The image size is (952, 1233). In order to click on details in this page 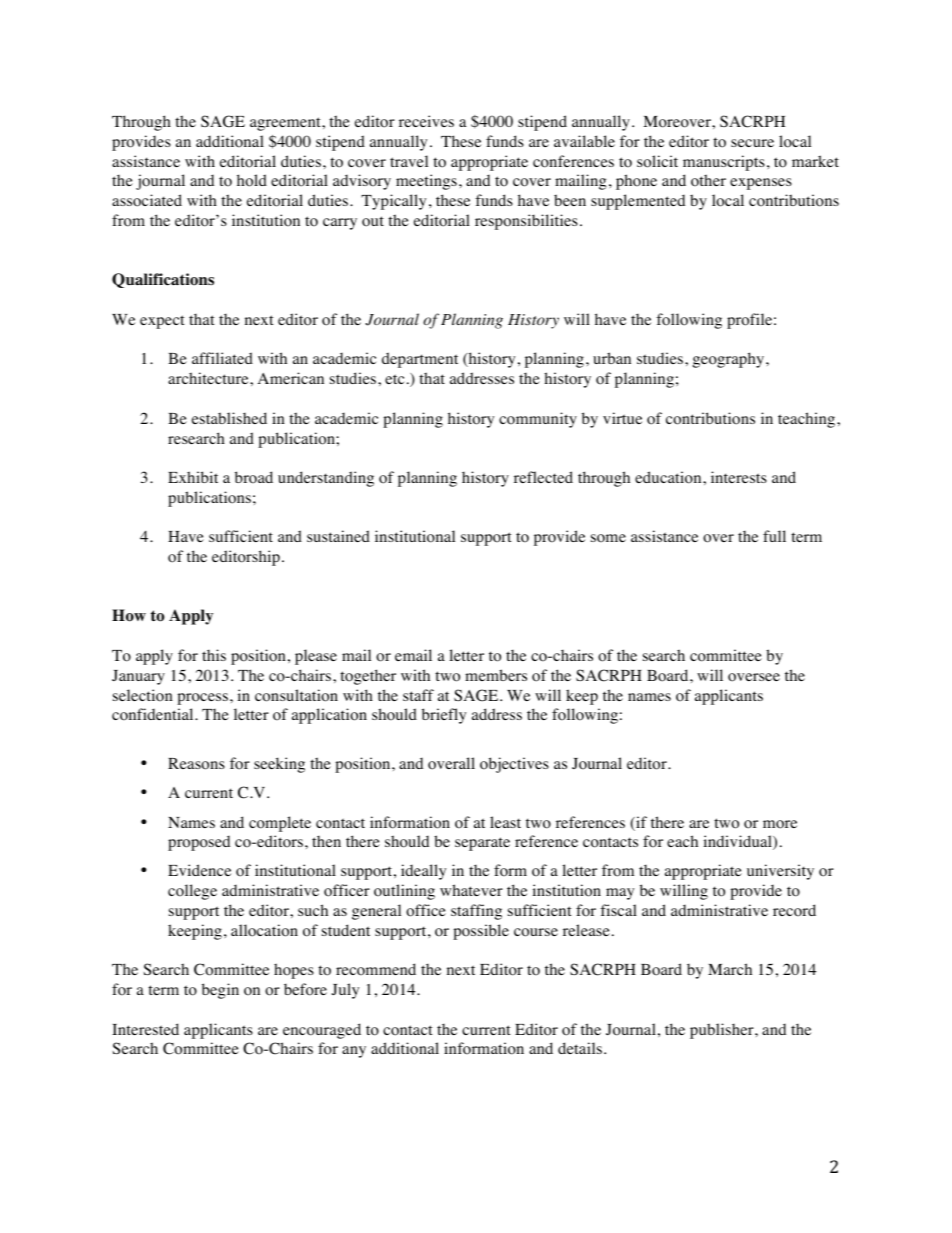, I will do `click(580, 1048)`.
